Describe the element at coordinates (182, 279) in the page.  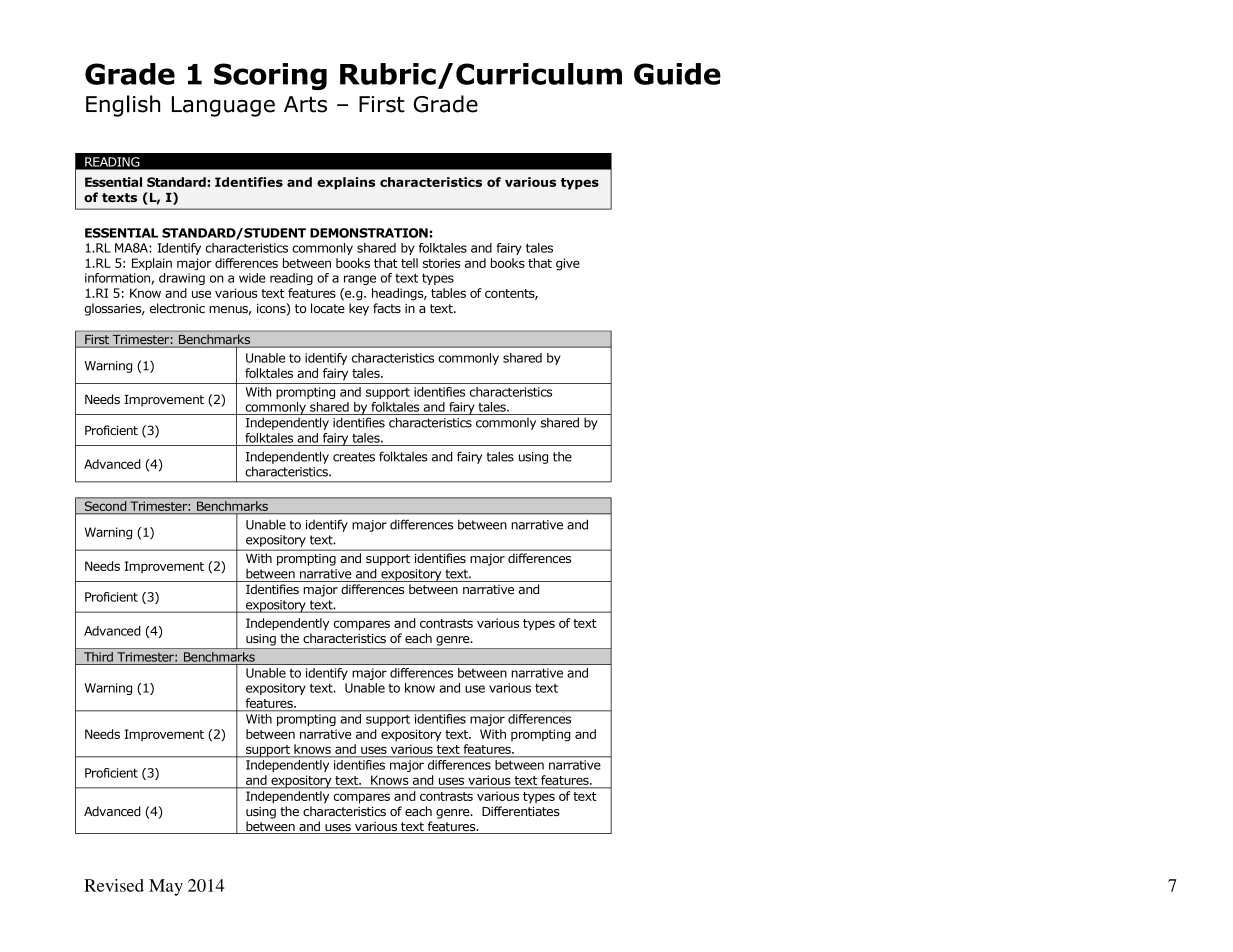
I see `drawing` at that location.
